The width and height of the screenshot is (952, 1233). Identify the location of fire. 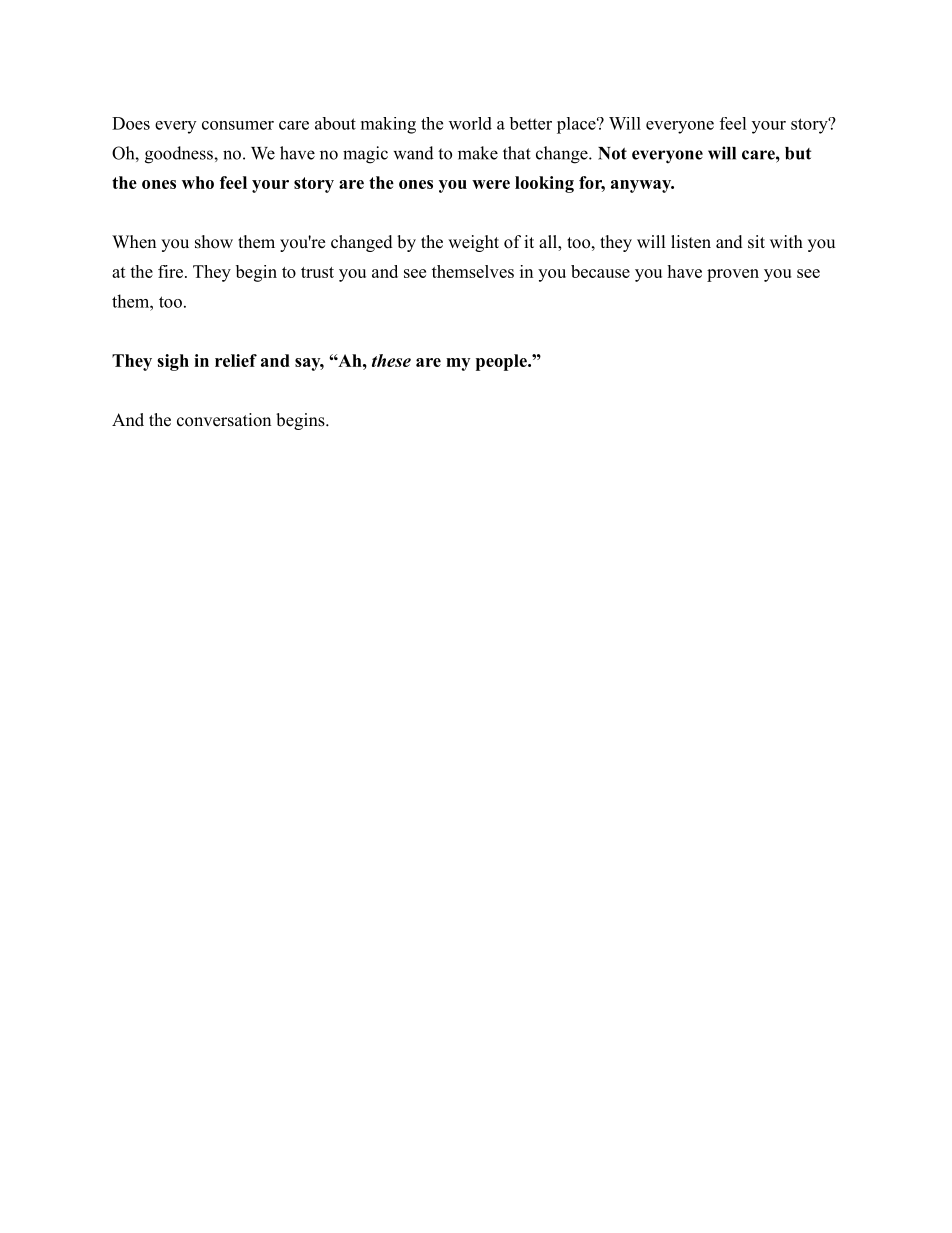
(170, 271).
